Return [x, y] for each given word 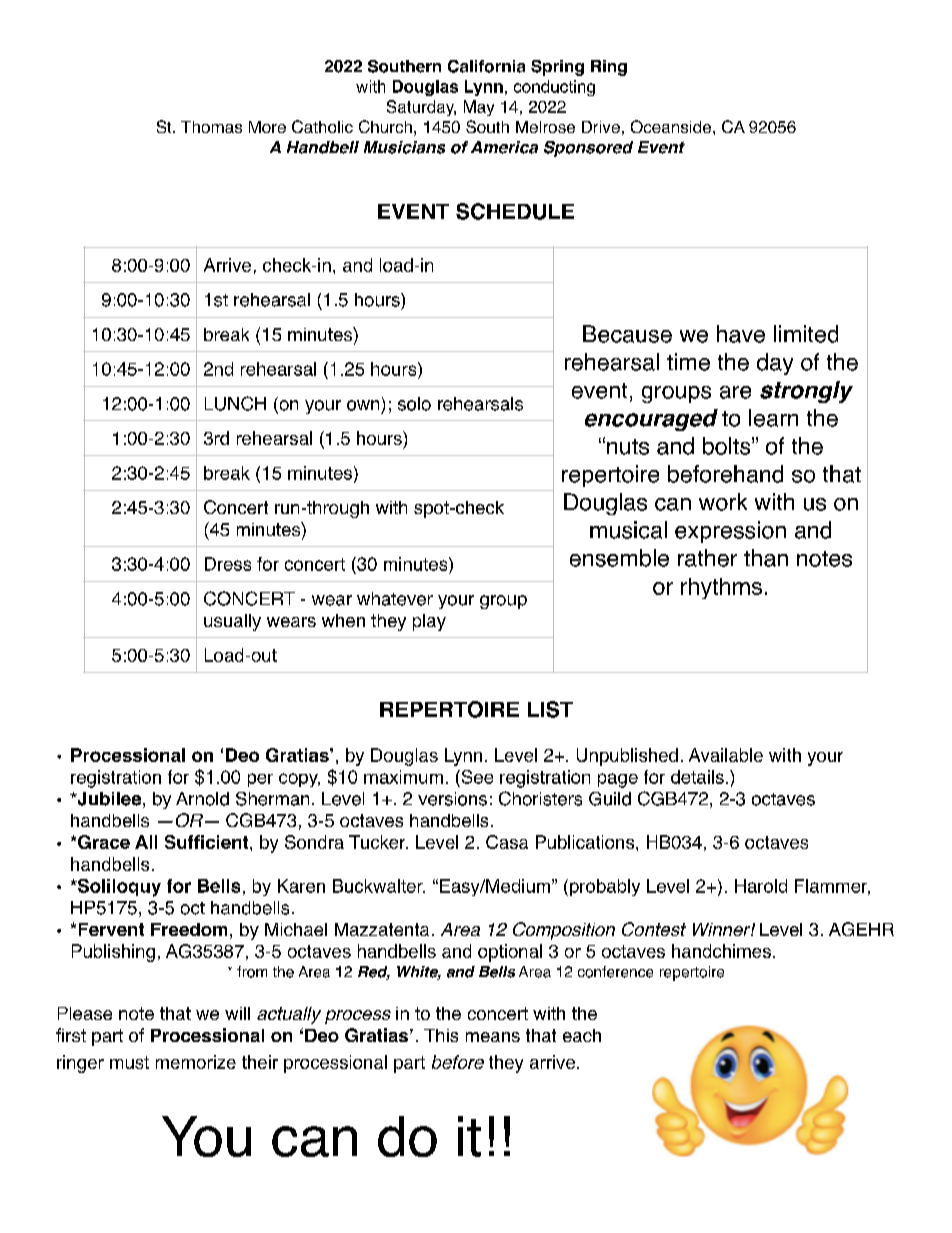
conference [615, 972]
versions [452, 799]
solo [414, 404]
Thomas [211, 127]
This [441, 1035]
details [697, 777]
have [741, 334]
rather [707, 558]
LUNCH [235, 403]
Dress [228, 564]
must [129, 1062]
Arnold [202, 799]
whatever [395, 599]
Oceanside [671, 126]
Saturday [421, 108]
